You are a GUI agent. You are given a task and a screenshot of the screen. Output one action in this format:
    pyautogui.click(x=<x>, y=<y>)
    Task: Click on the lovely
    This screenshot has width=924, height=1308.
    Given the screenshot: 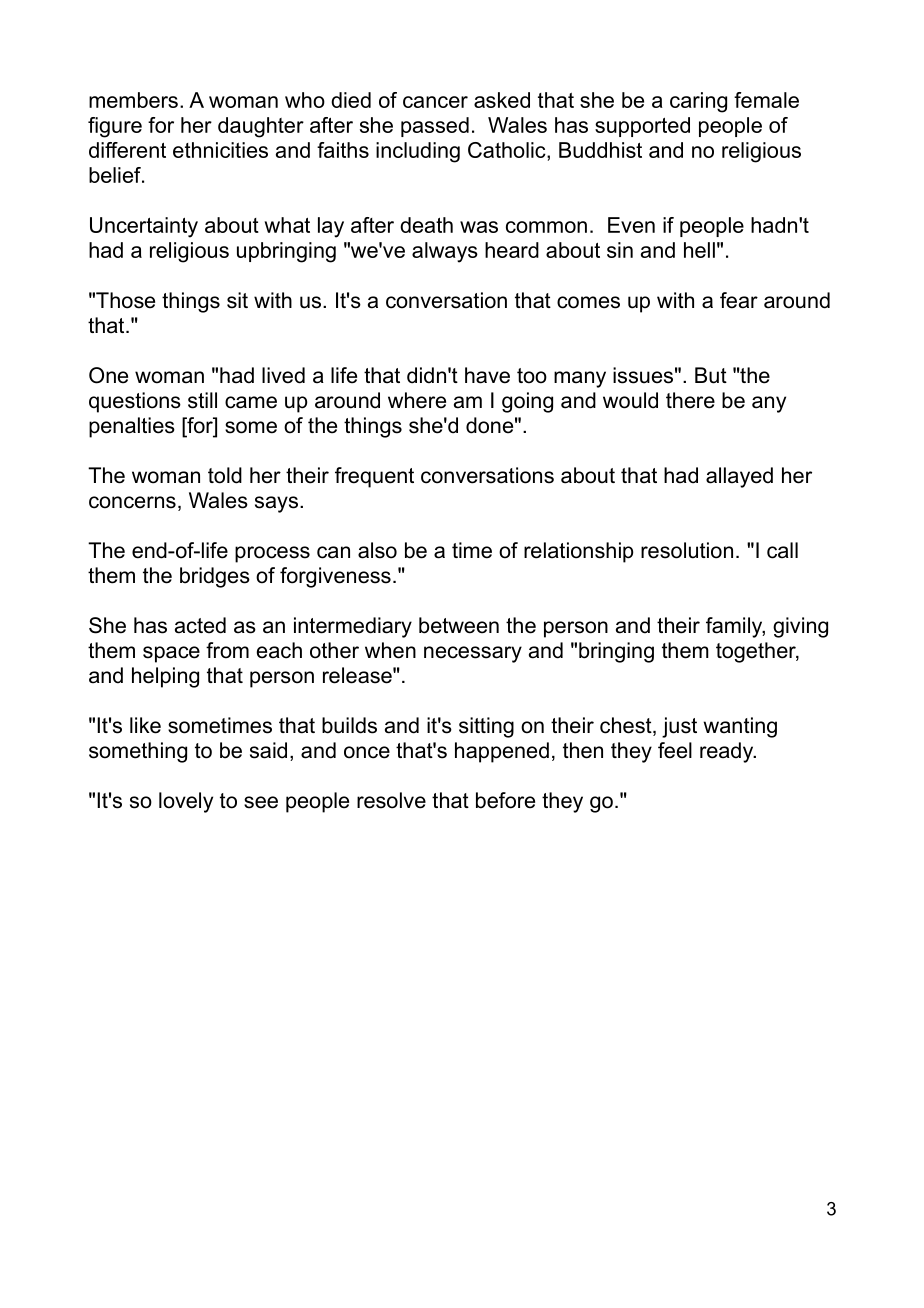 What is the action you would take?
    pyautogui.click(x=186, y=802)
